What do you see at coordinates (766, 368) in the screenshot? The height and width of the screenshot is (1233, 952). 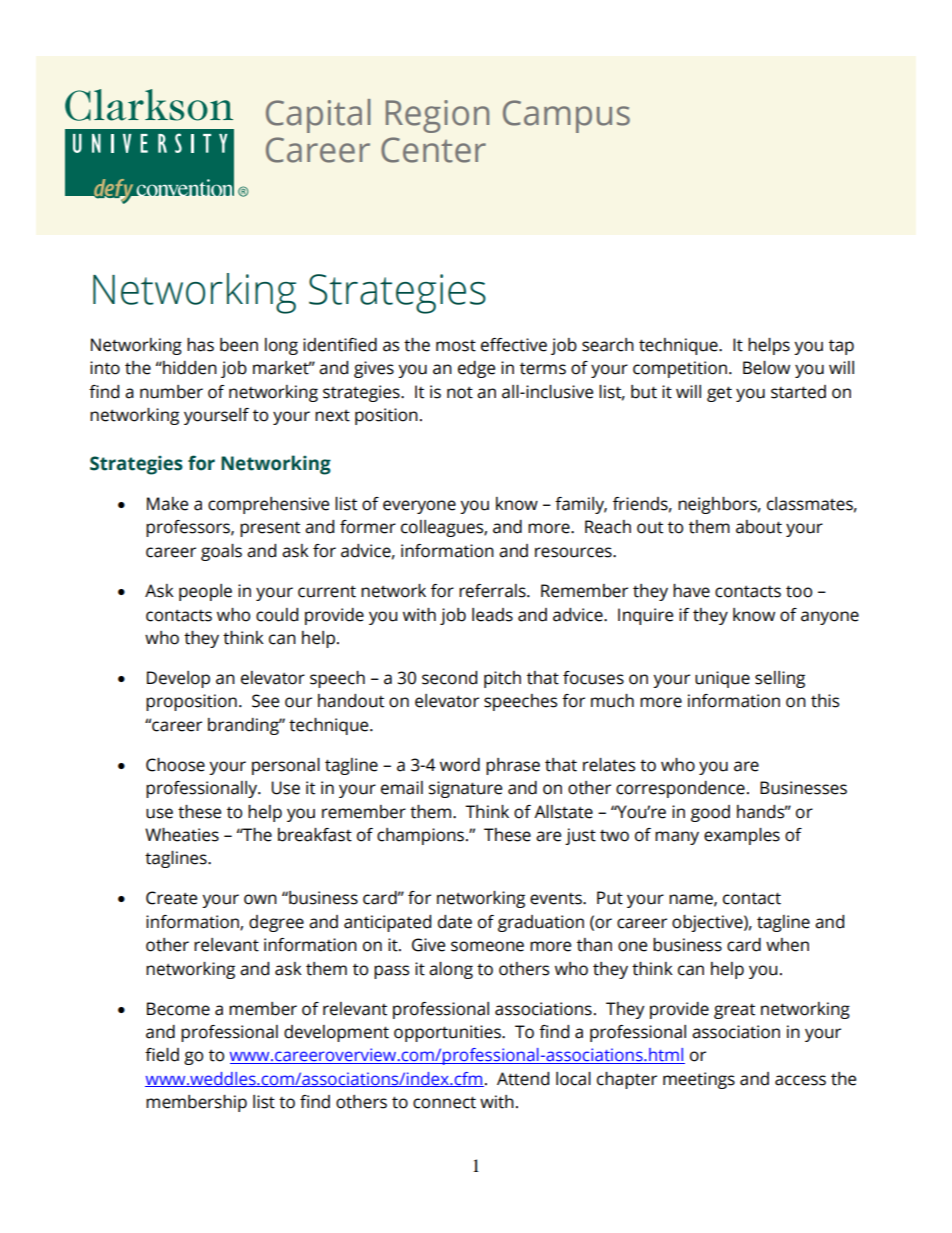 I see `Below` at bounding box center [766, 368].
